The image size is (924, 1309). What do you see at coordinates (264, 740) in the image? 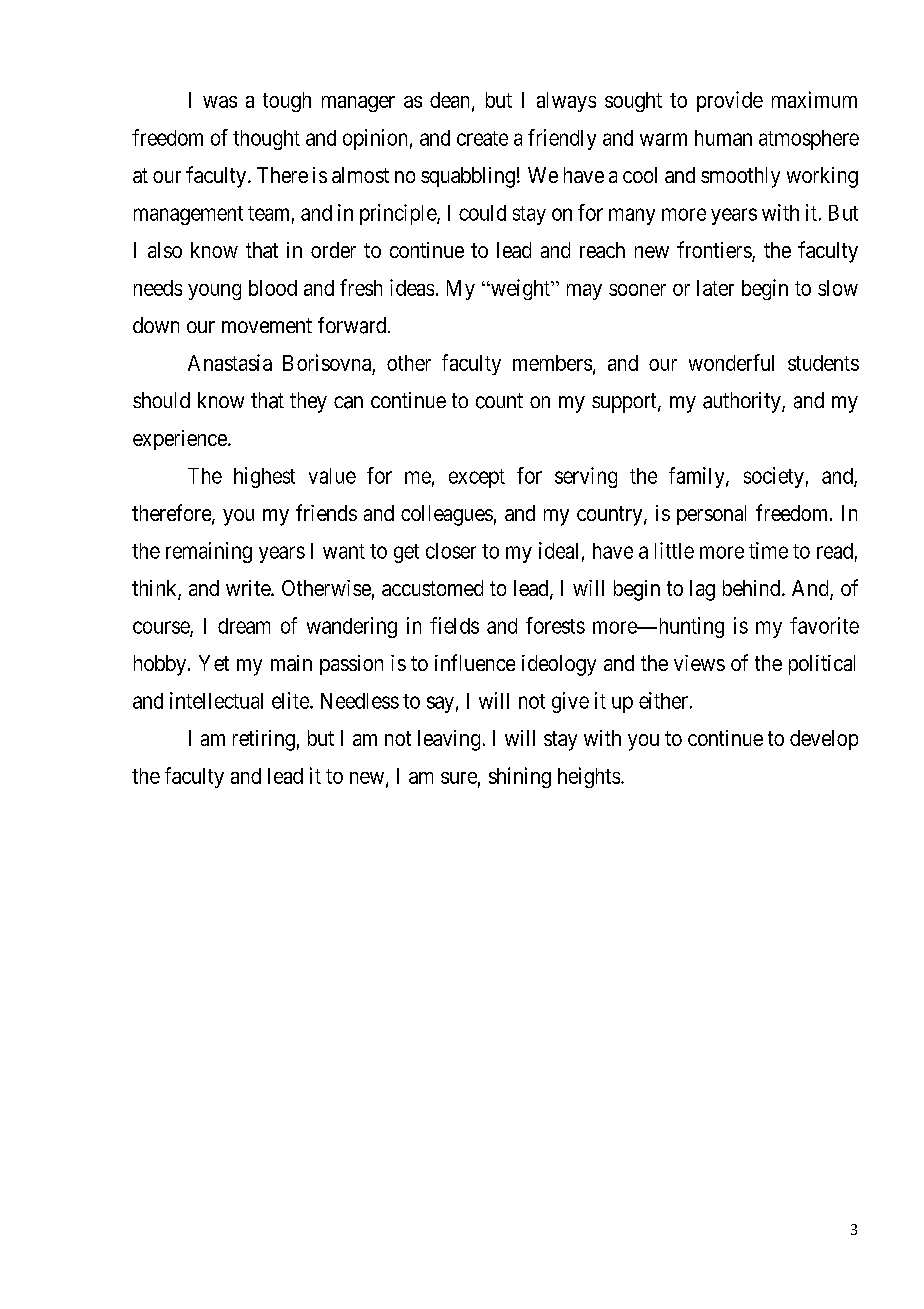
I see `retiring` at bounding box center [264, 740].
